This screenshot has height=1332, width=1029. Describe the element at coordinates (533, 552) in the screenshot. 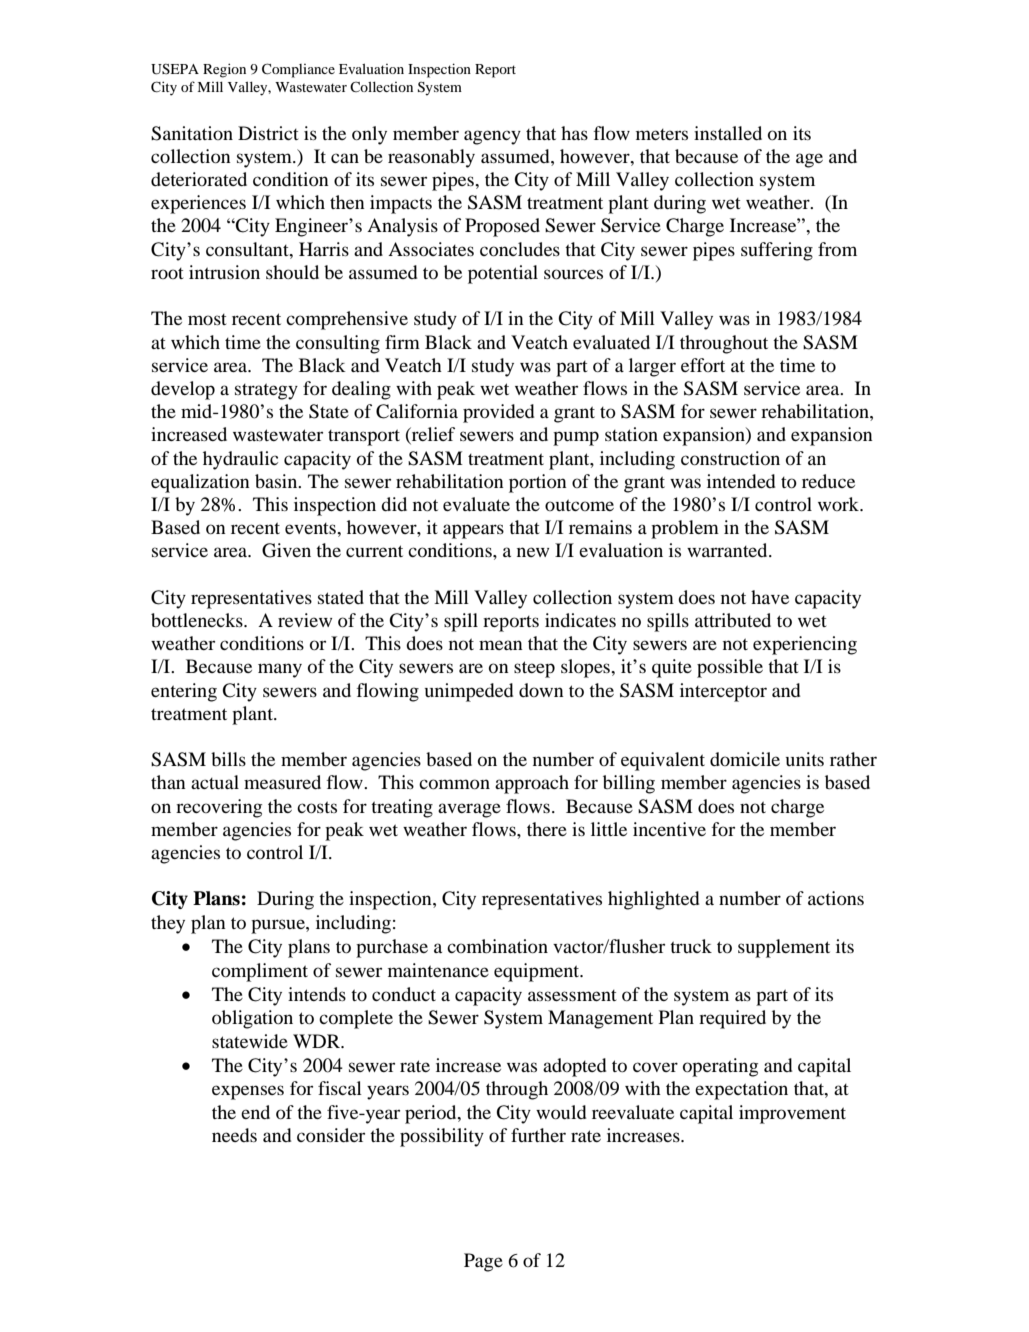

I see `new` at that location.
